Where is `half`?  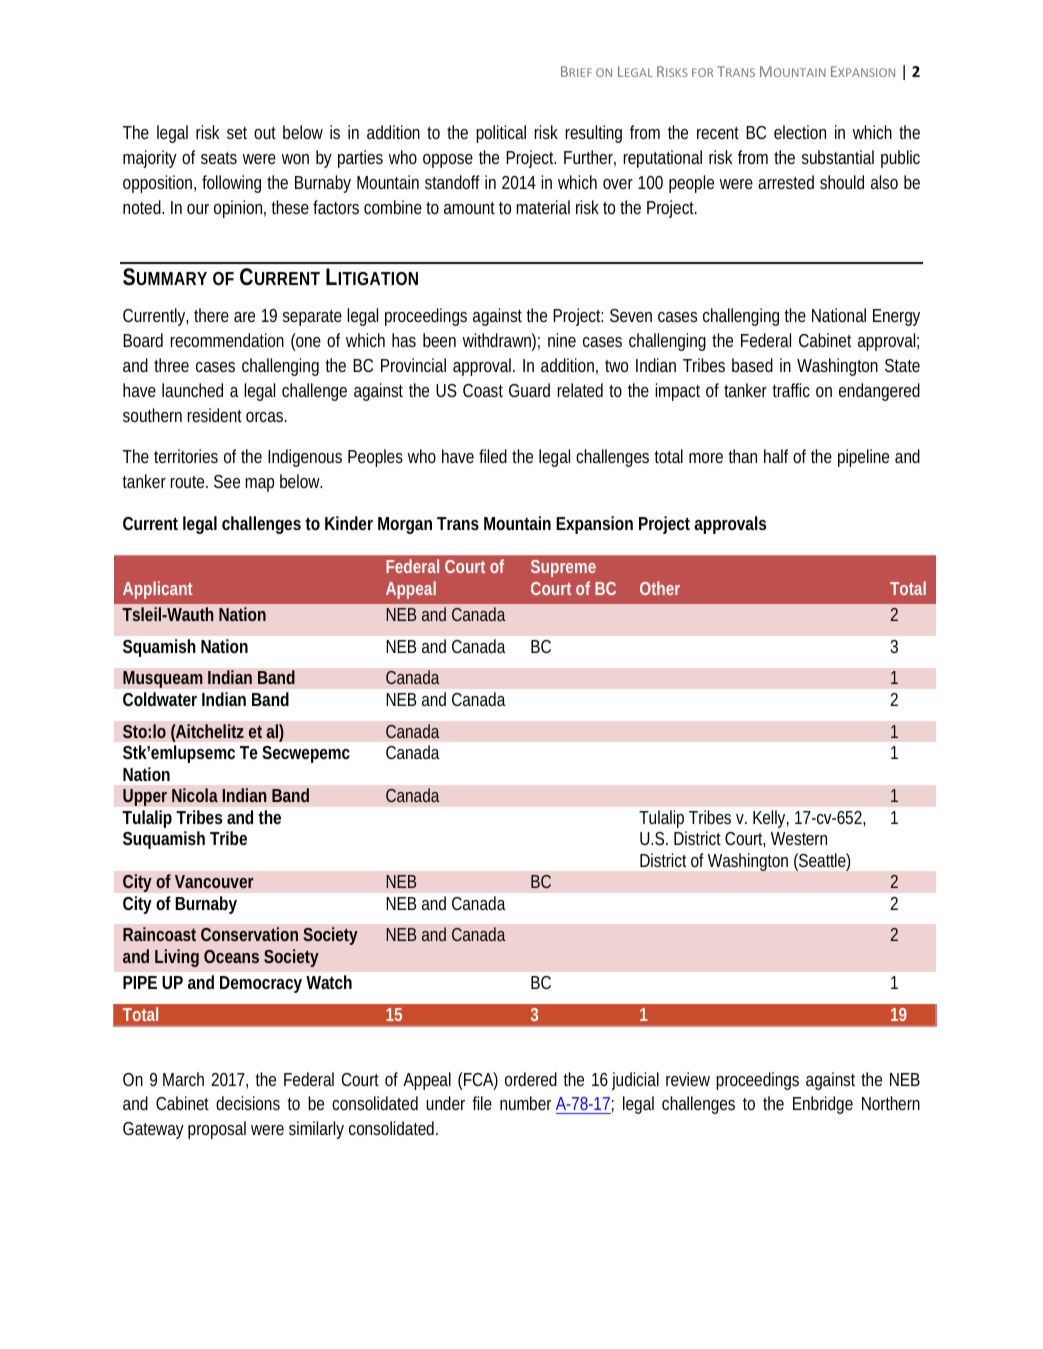
half is located at coordinates (776, 456).
